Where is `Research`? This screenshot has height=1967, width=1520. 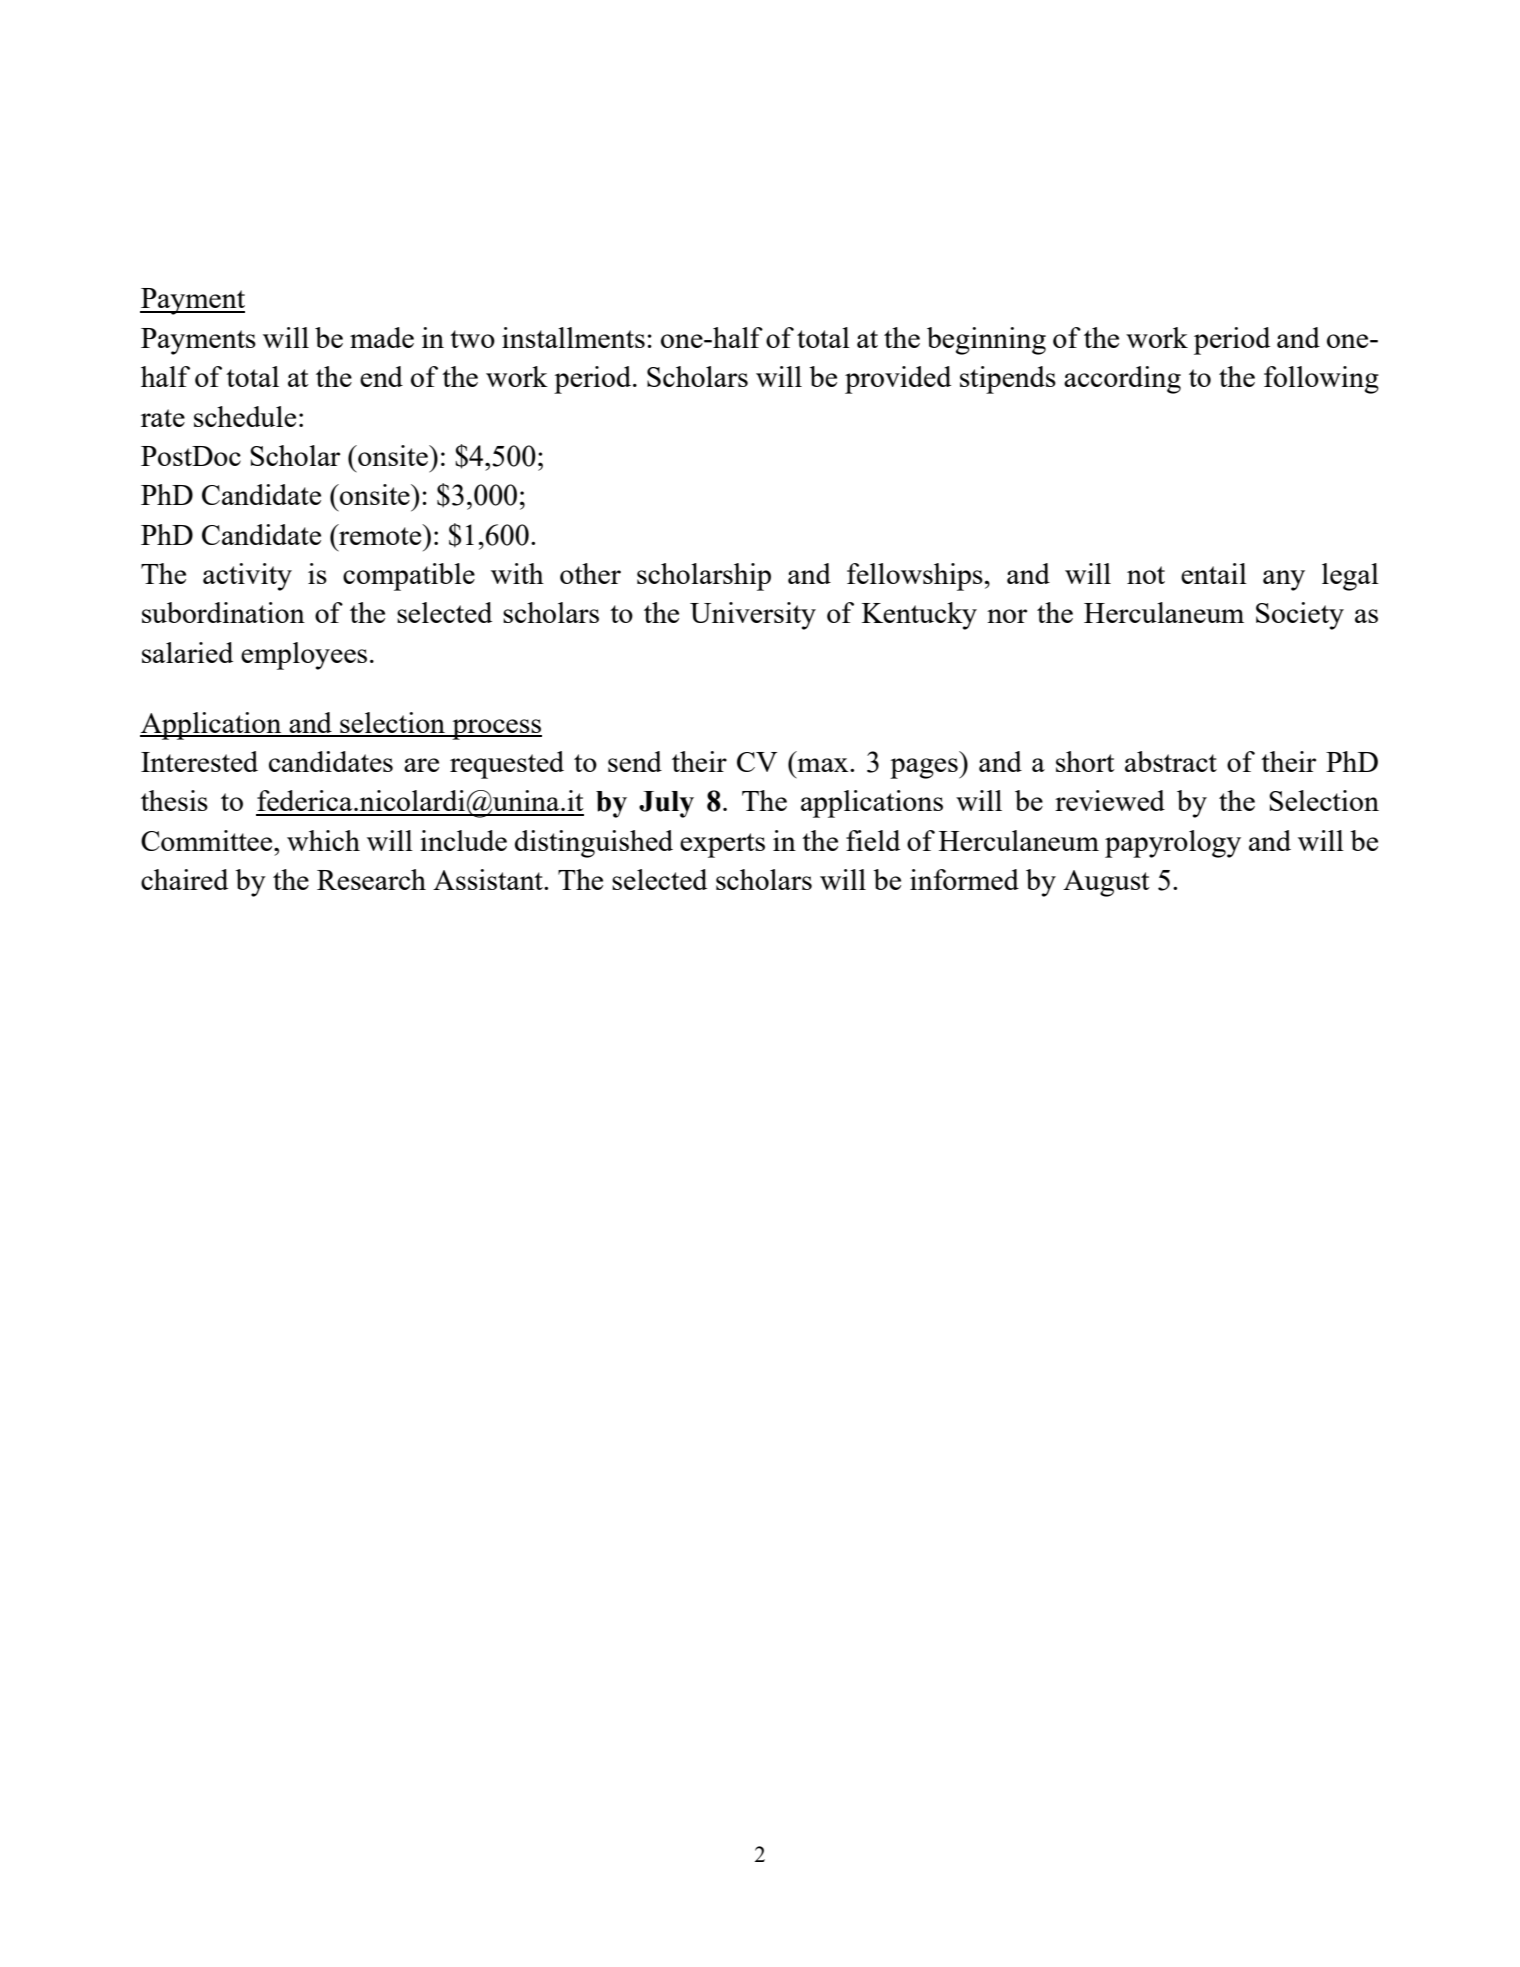 Research is located at coordinates (371, 879).
